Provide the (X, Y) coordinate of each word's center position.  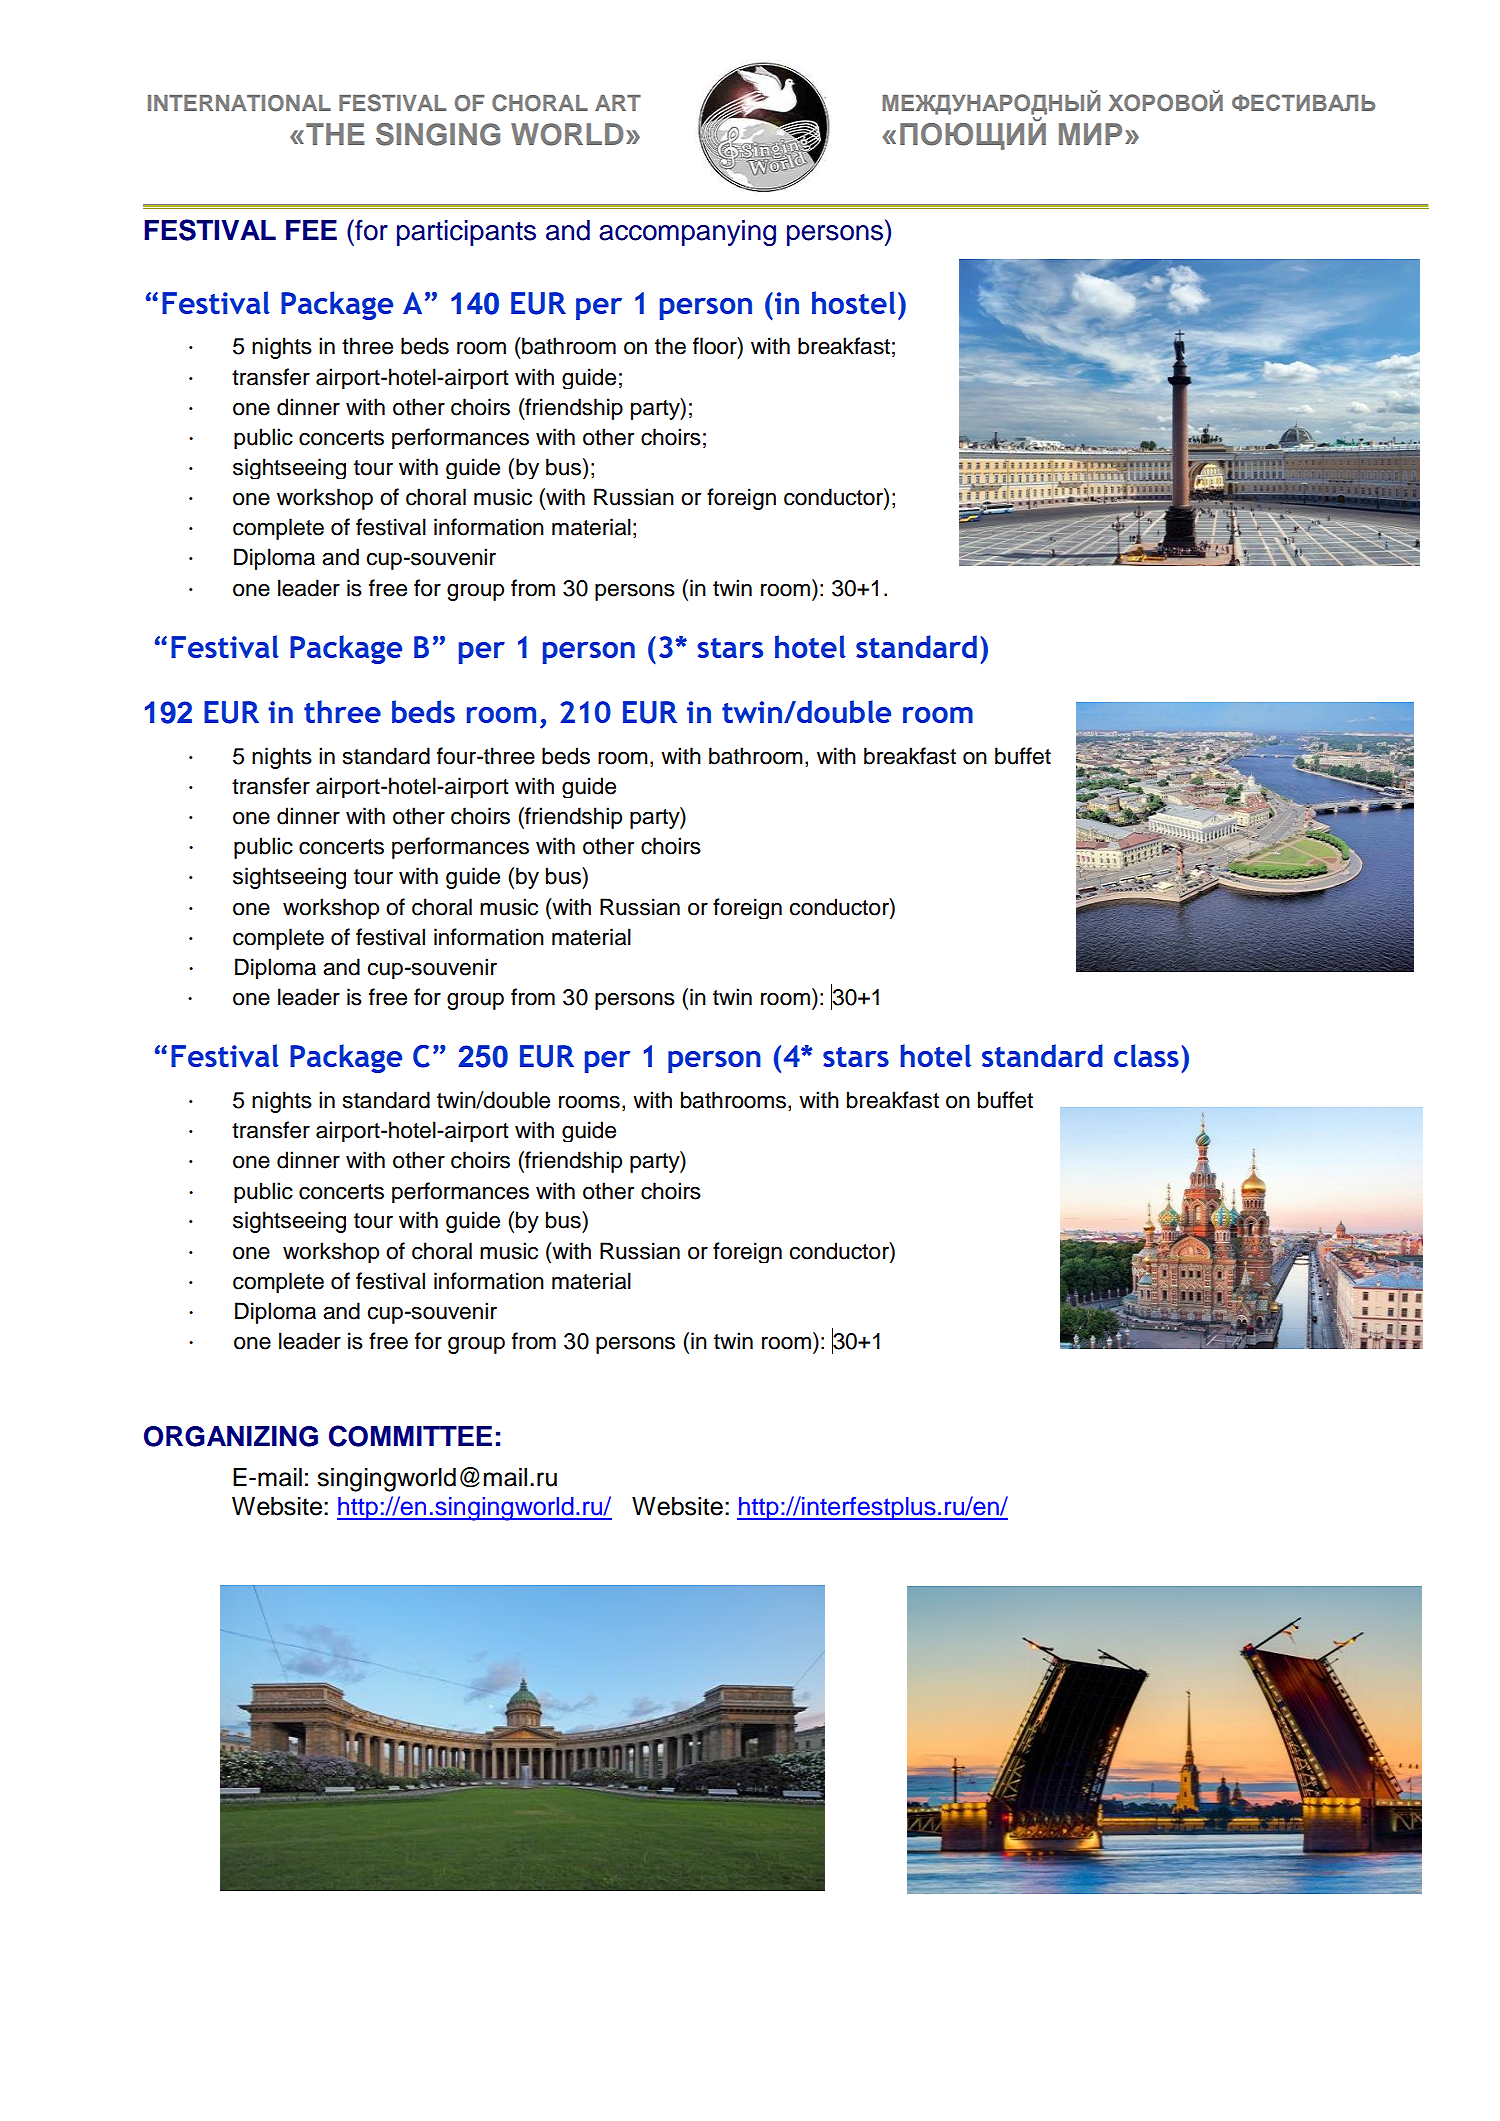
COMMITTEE (410, 1436)
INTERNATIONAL (239, 103)
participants (466, 233)
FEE (311, 230)
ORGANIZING (231, 1436)
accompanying (687, 233)
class (1146, 1055)
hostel (854, 302)
